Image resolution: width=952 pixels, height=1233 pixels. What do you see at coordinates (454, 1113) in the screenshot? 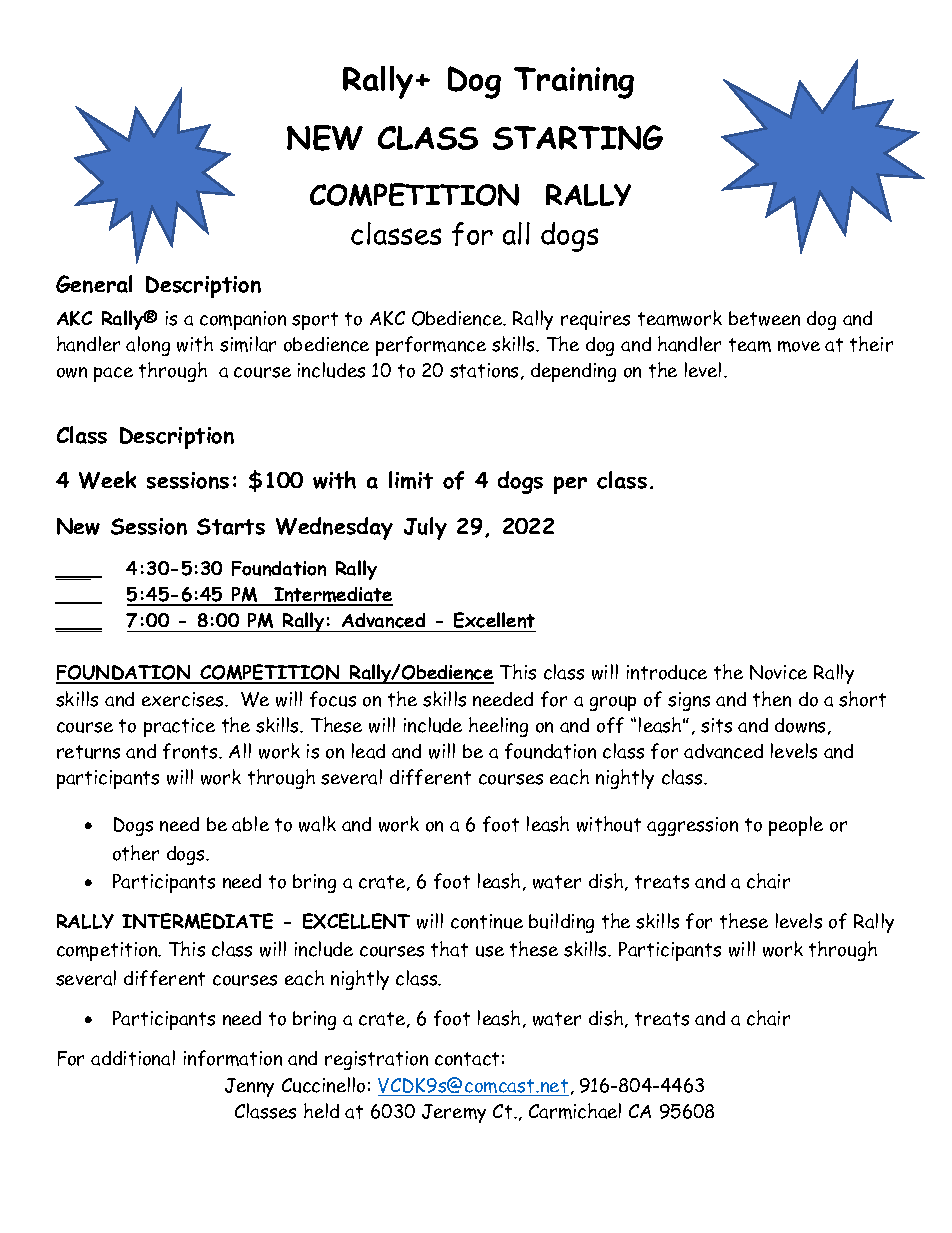
I see `Jeremy` at bounding box center [454, 1113].
